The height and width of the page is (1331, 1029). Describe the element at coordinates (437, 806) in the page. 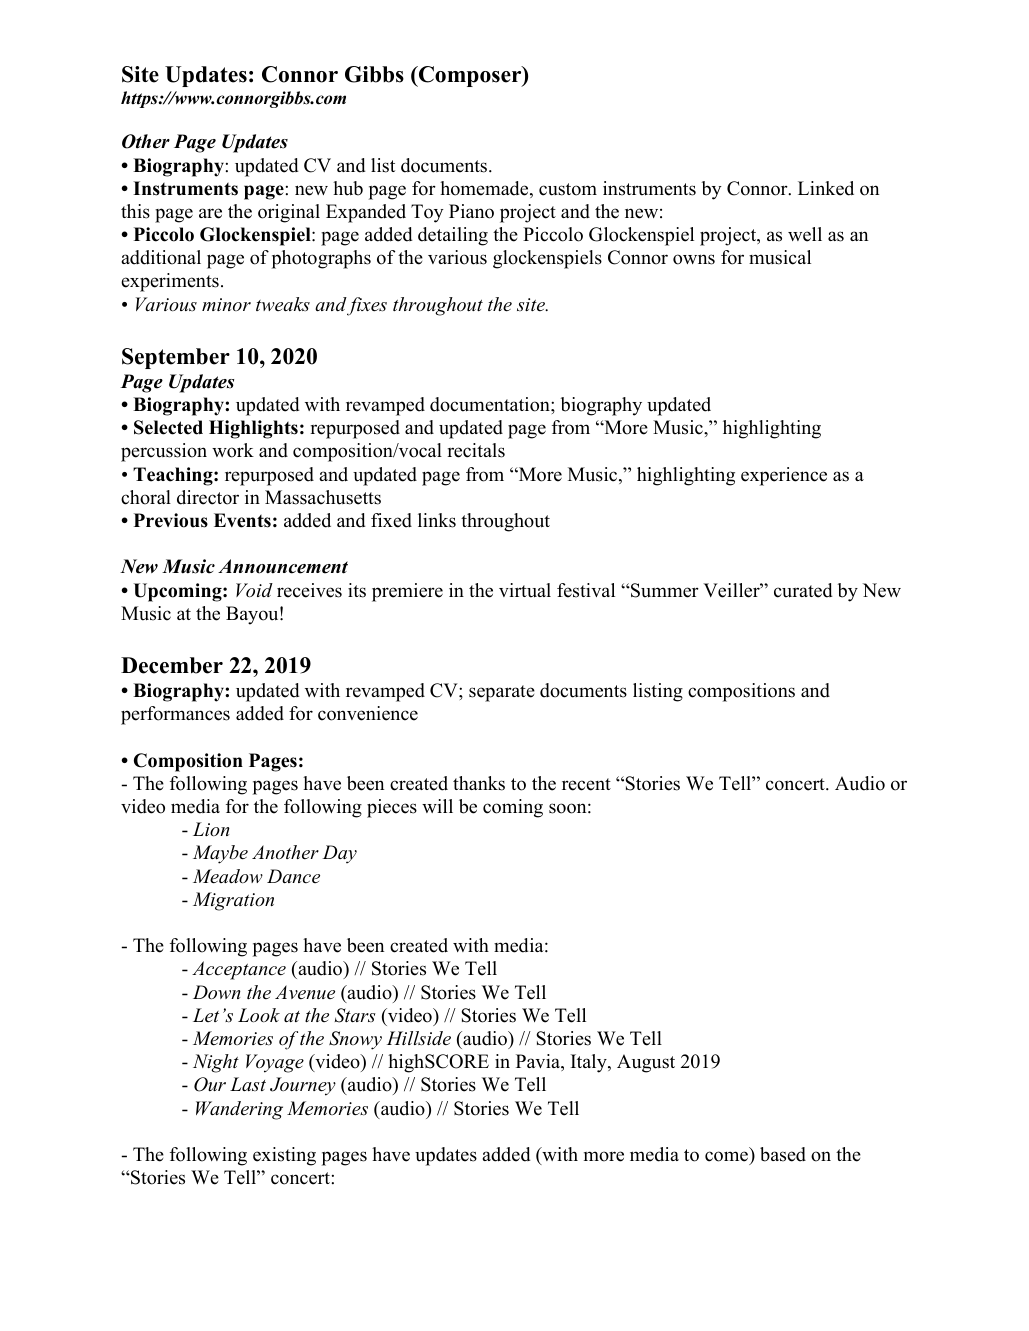

I see `will` at that location.
